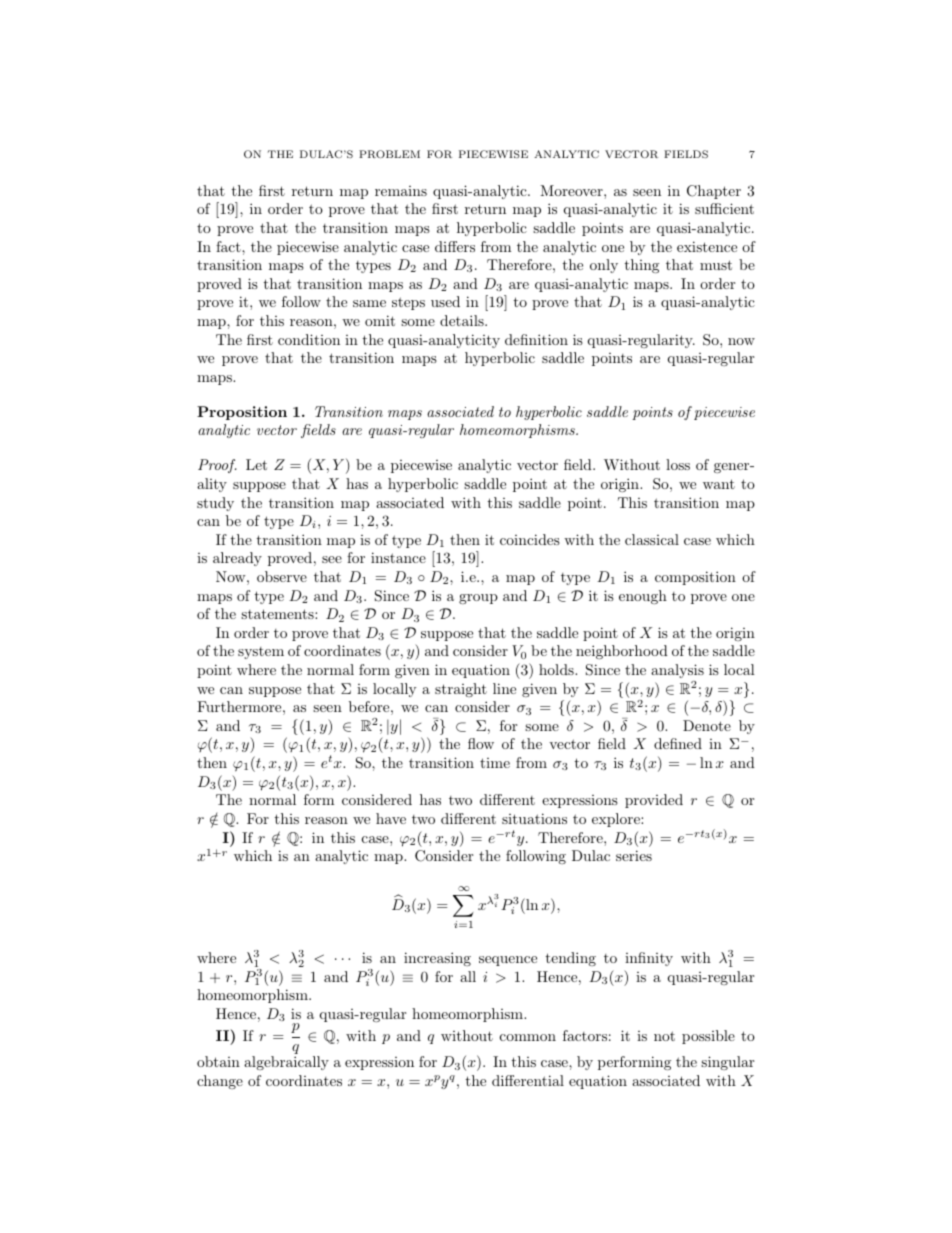  Describe the element at coordinates (261, 653) in the page. I see `system` at that location.
